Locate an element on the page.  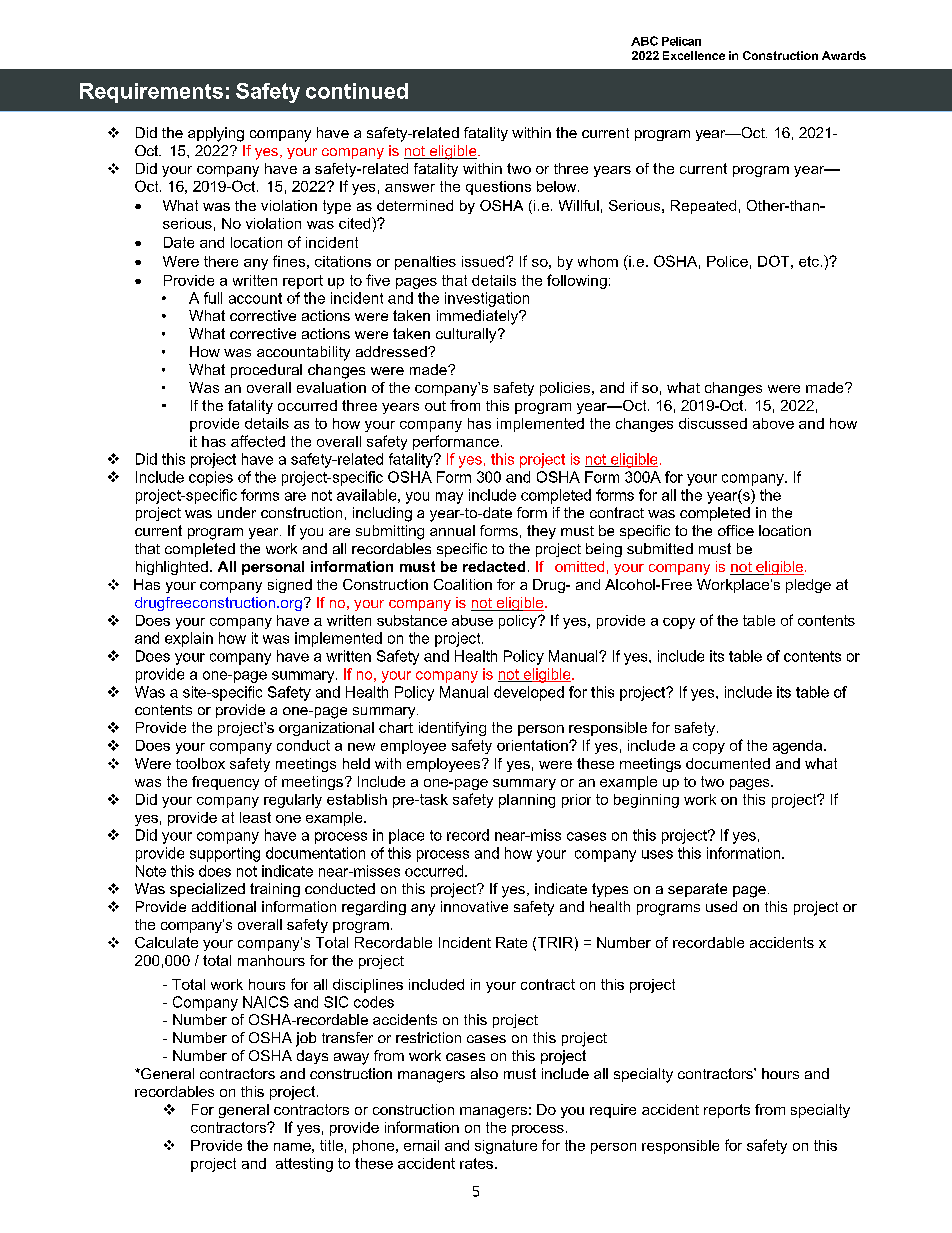
applying is located at coordinates (216, 134).
